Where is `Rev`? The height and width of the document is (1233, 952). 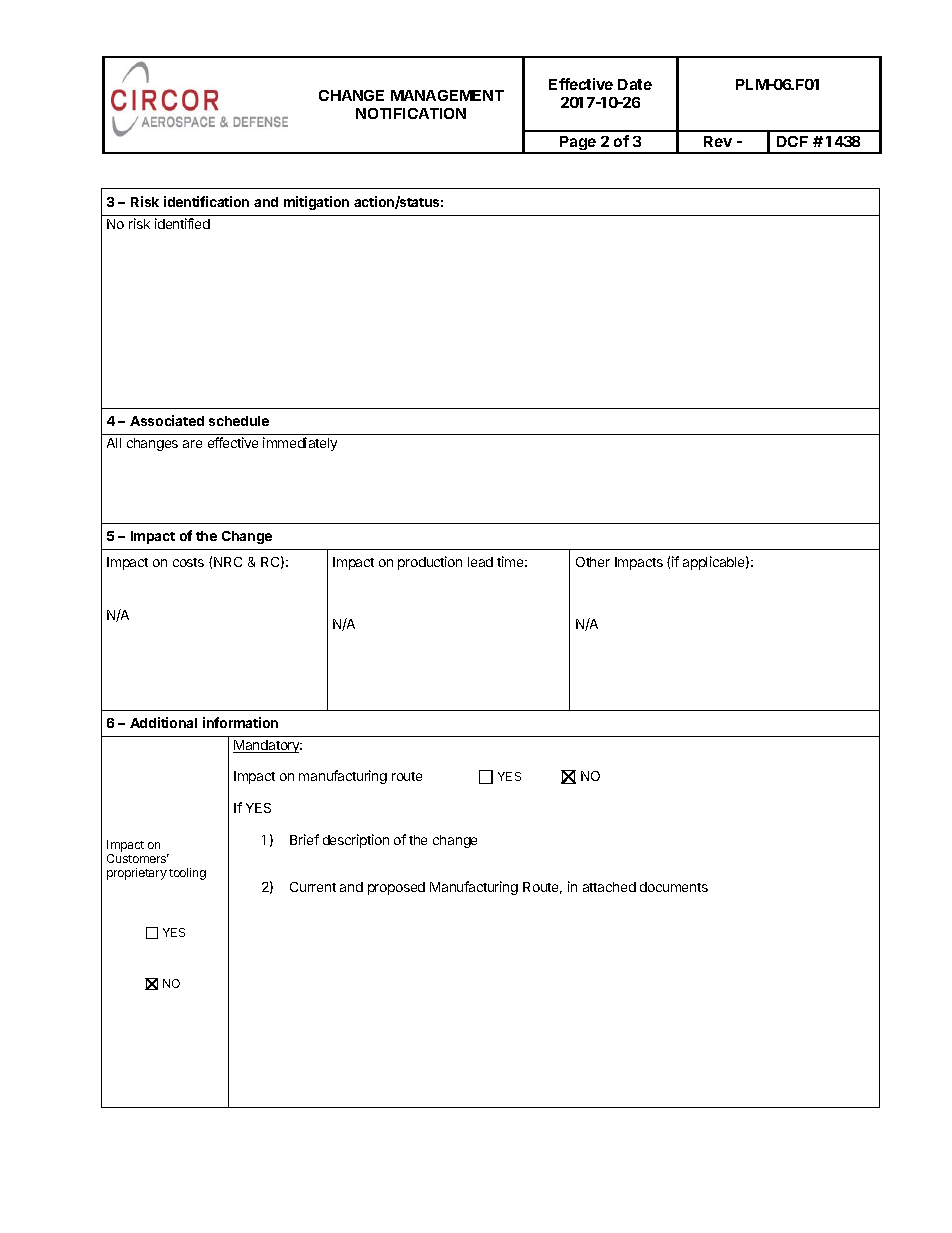
Rev is located at coordinates (718, 141).
